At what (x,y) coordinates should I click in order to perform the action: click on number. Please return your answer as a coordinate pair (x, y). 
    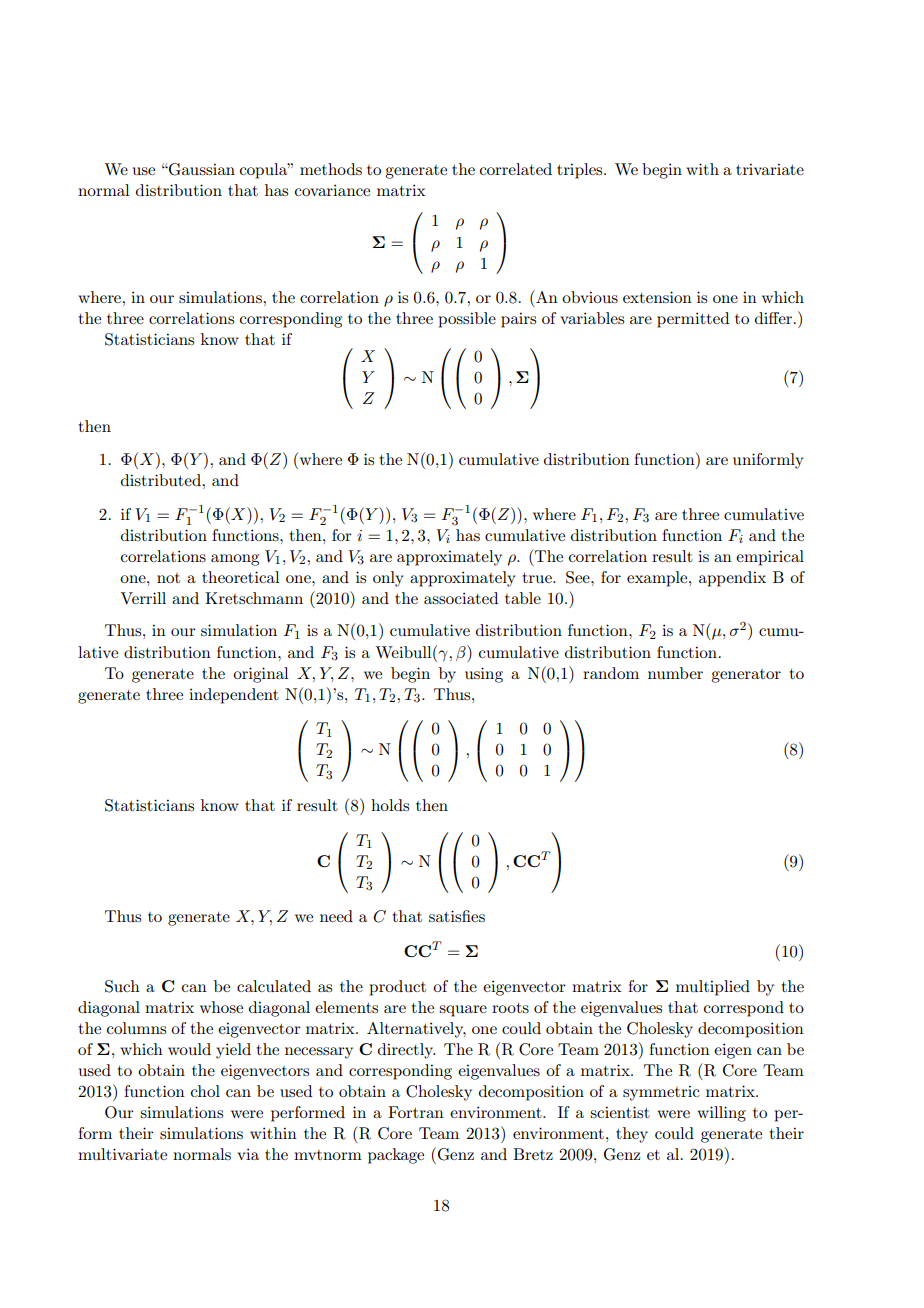
    Looking at the image, I should click on (675, 673).
